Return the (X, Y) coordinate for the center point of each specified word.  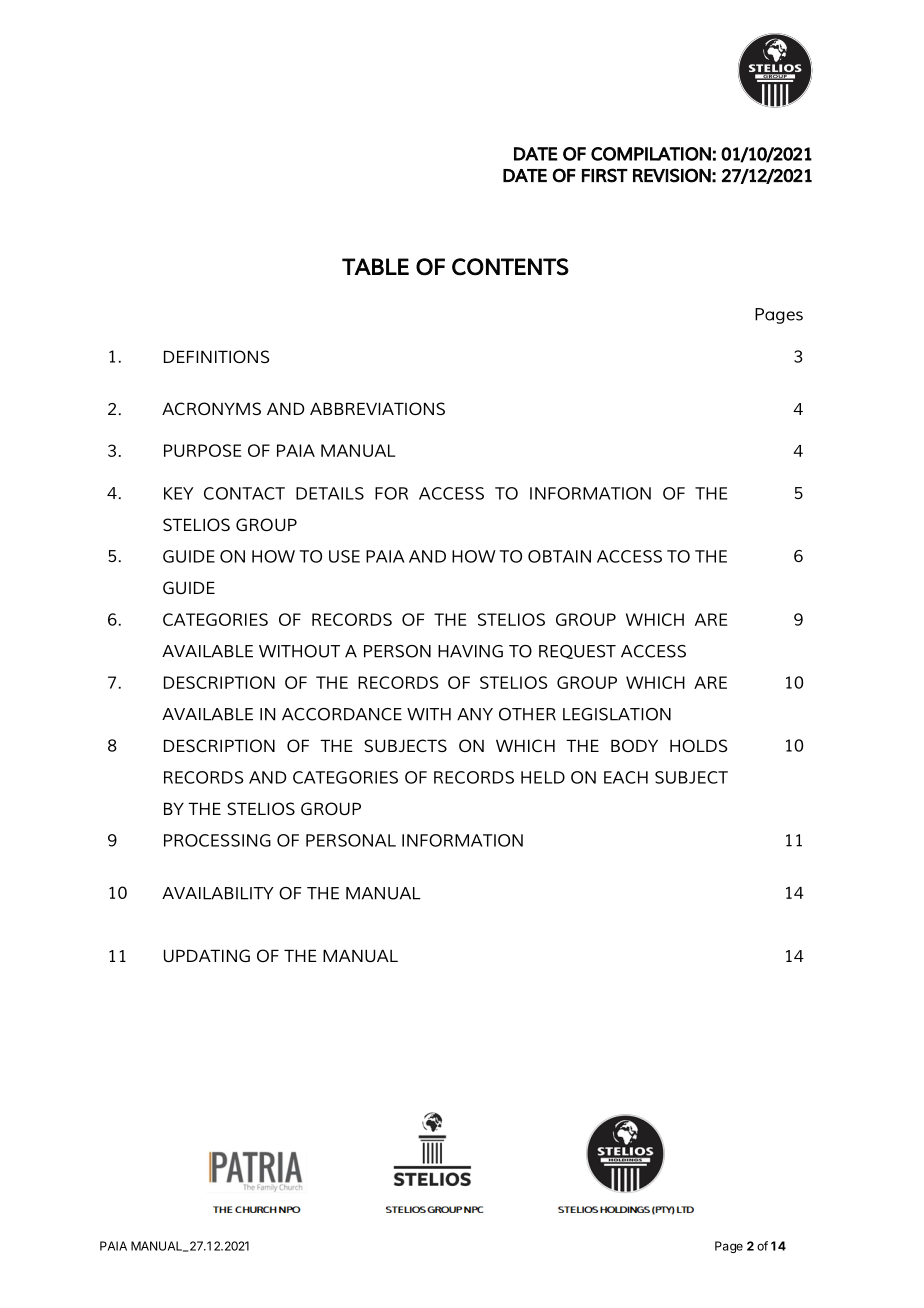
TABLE (375, 266)
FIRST (605, 175)
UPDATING (207, 955)
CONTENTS (510, 267)
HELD (543, 777)
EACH (626, 777)
